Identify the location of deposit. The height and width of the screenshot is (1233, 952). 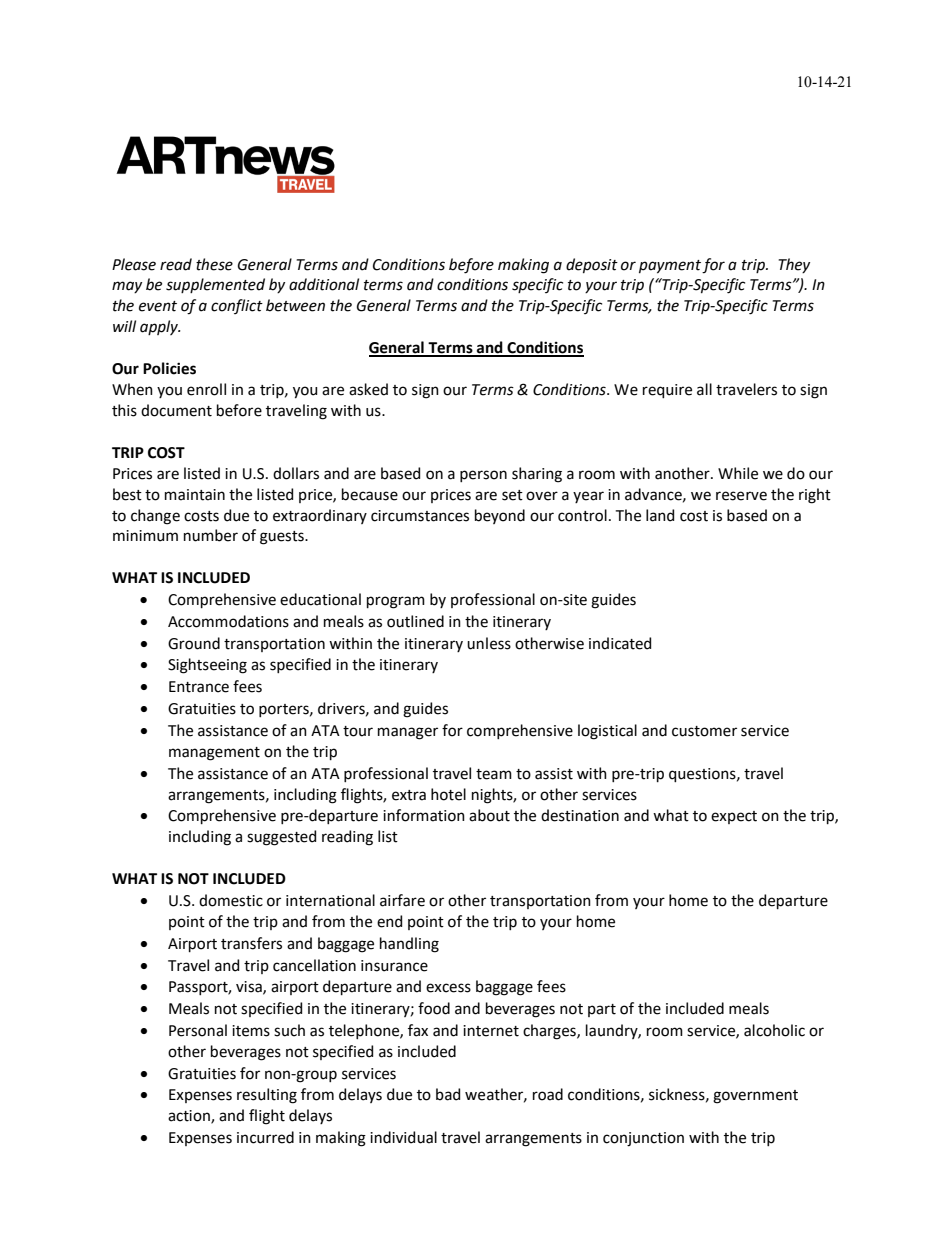
(592, 265).
